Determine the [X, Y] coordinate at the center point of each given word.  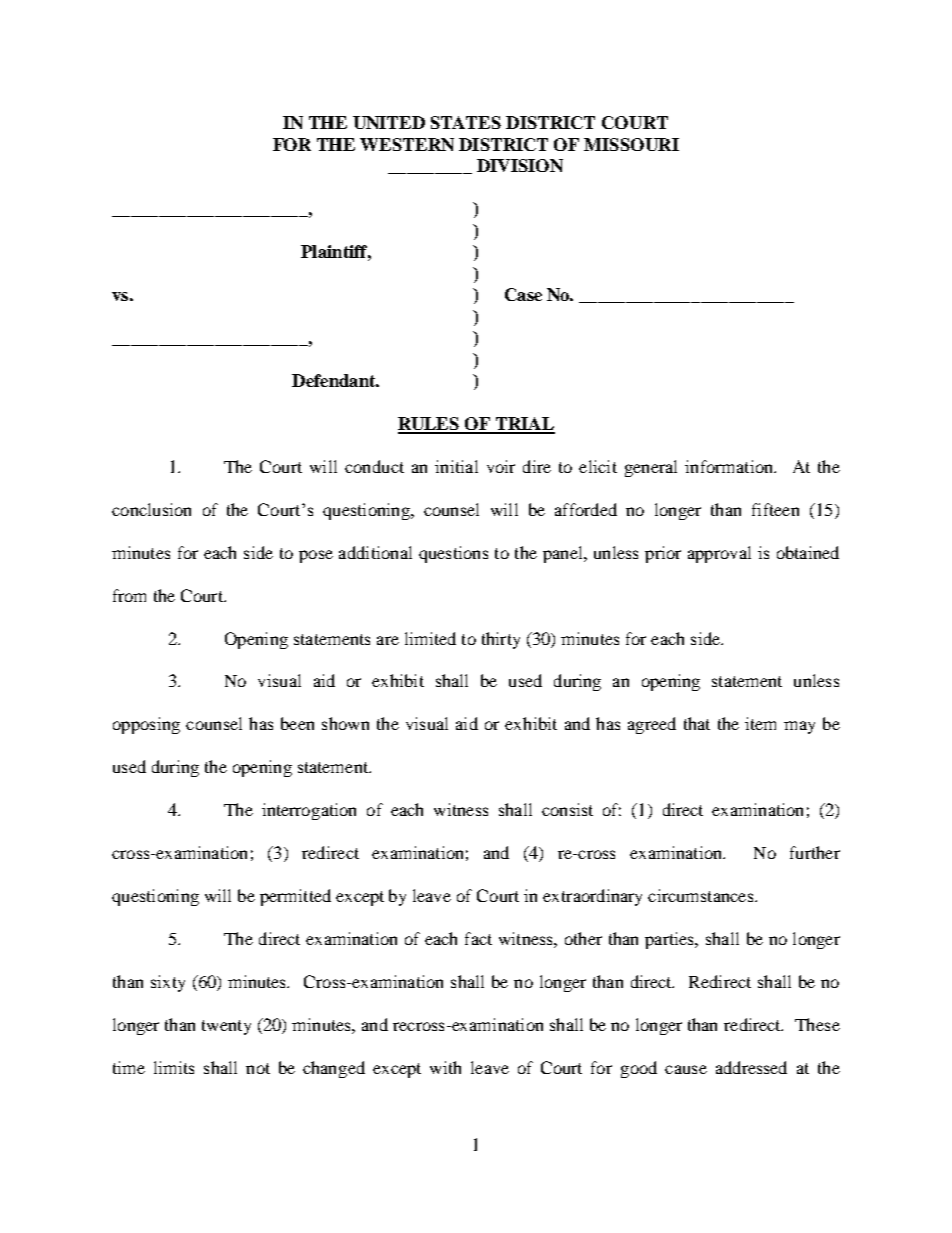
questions [453, 554]
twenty [226, 1027]
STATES [466, 122]
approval [719, 554]
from [129, 595]
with [445, 1067]
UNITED [389, 122]
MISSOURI [631, 144]
